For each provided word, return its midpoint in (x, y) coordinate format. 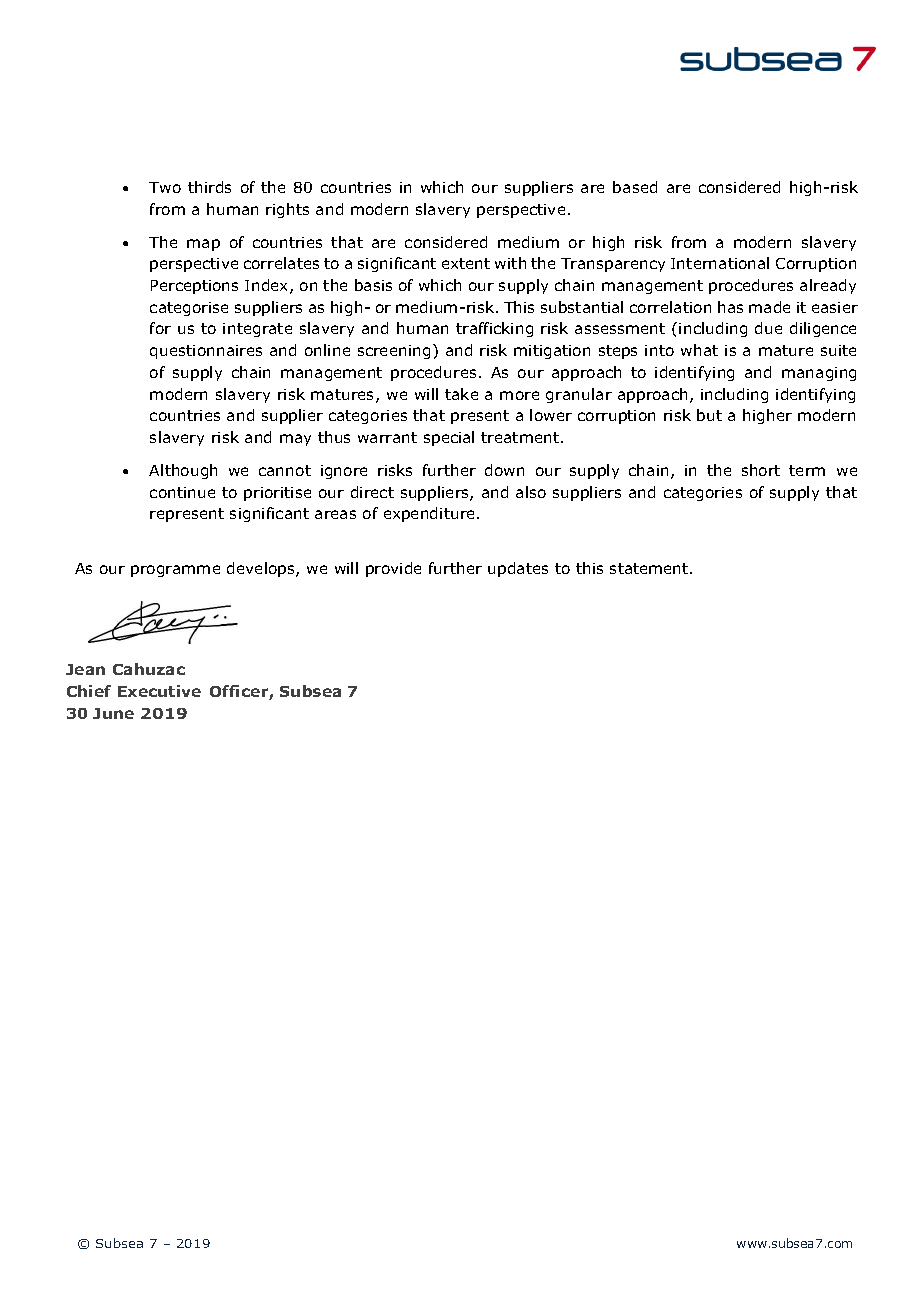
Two (165, 187)
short (761, 470)
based (635, 187)
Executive (159, 691)
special (449, 438)
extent (466, 263)
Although (183, 471)
